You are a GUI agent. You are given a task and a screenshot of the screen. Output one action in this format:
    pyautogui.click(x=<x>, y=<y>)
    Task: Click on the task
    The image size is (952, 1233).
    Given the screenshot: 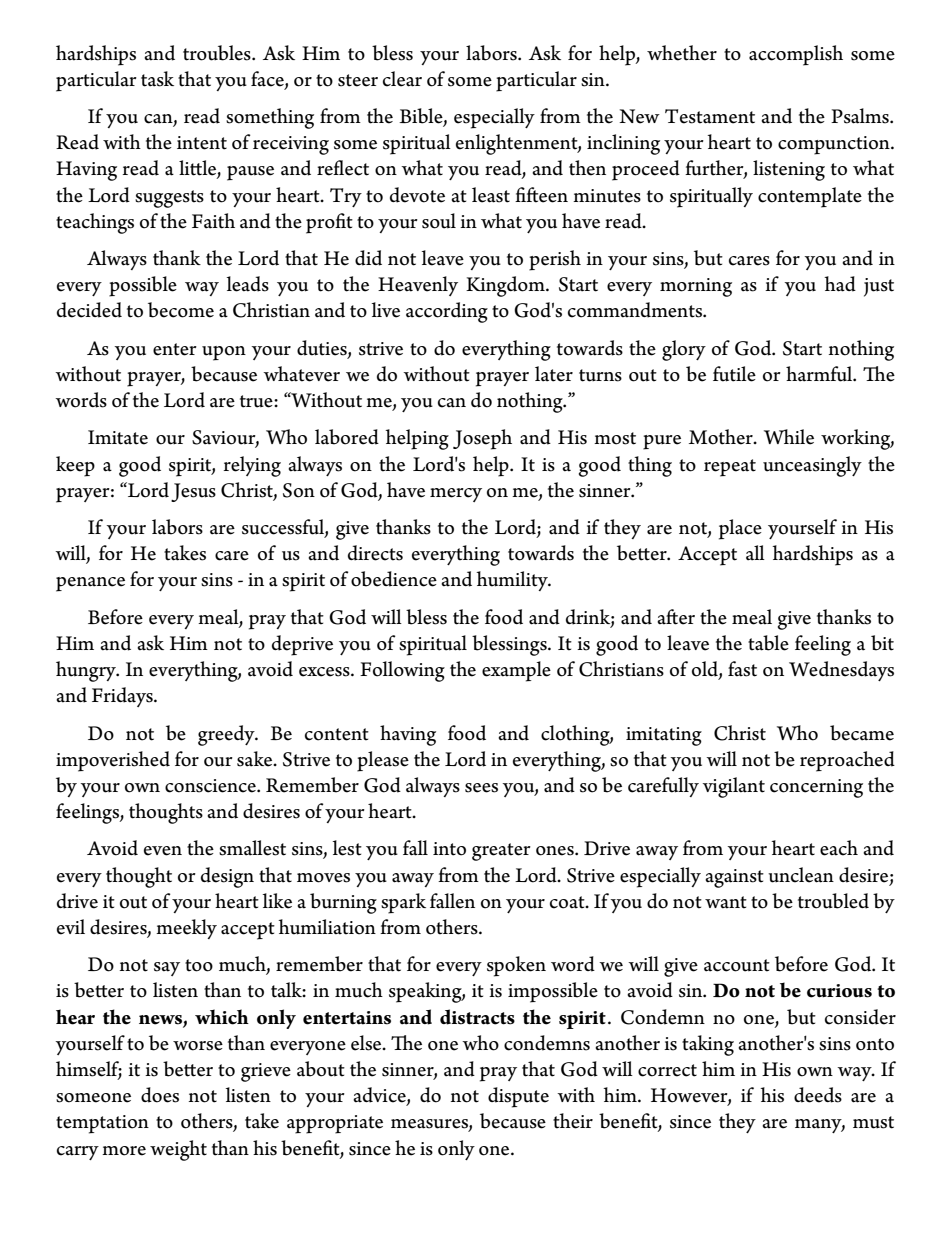 What is the action you would take?
    pyautogui.click(x=157, y=79)
